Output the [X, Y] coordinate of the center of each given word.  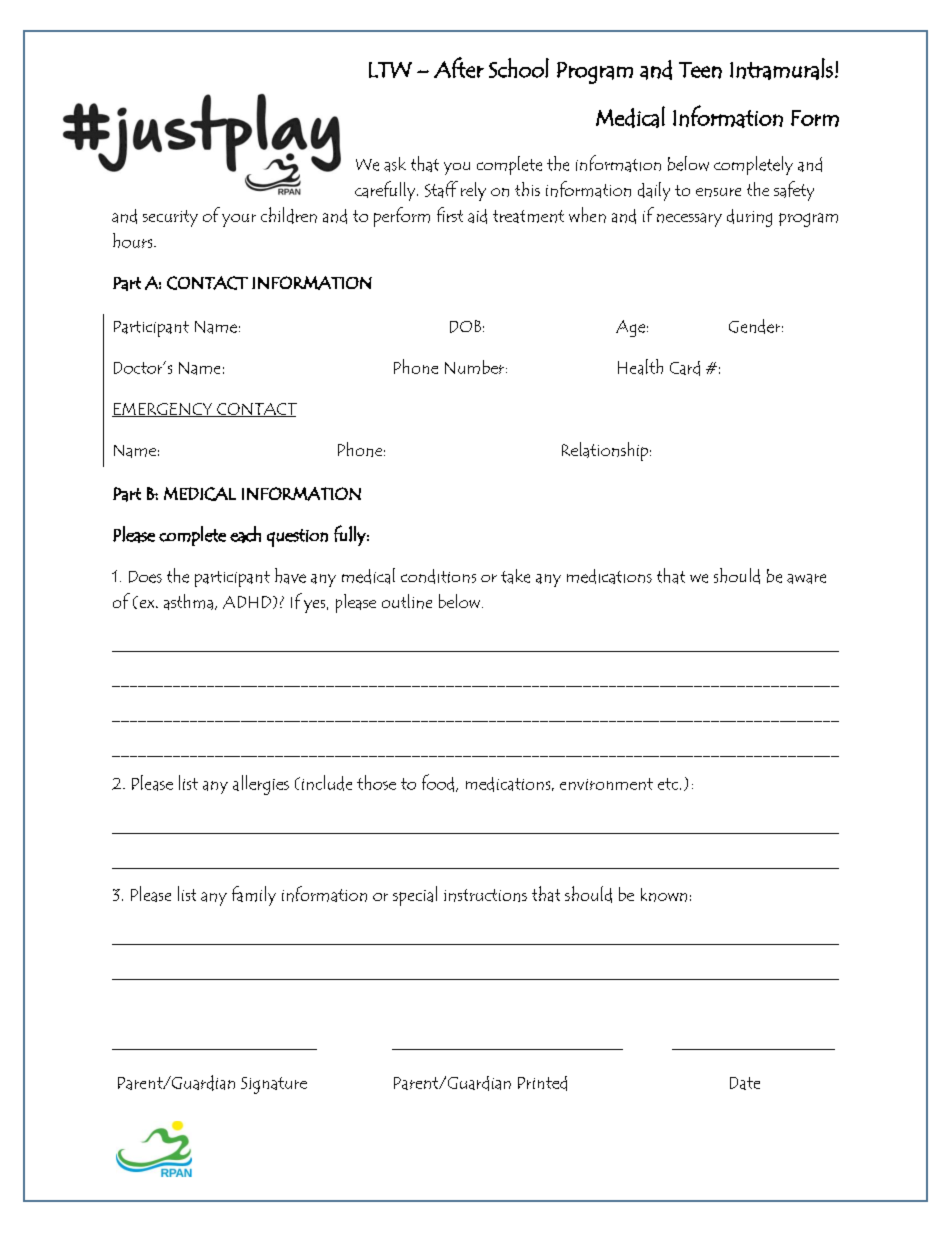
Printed [542, 1083]
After [459, 67]
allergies [261, 785]
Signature [274, 1085]
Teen [700, 70]
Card [685, 368]
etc [669, 784]
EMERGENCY [163, 410]
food [439, 783]
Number [474, 367]
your [239, 220]
